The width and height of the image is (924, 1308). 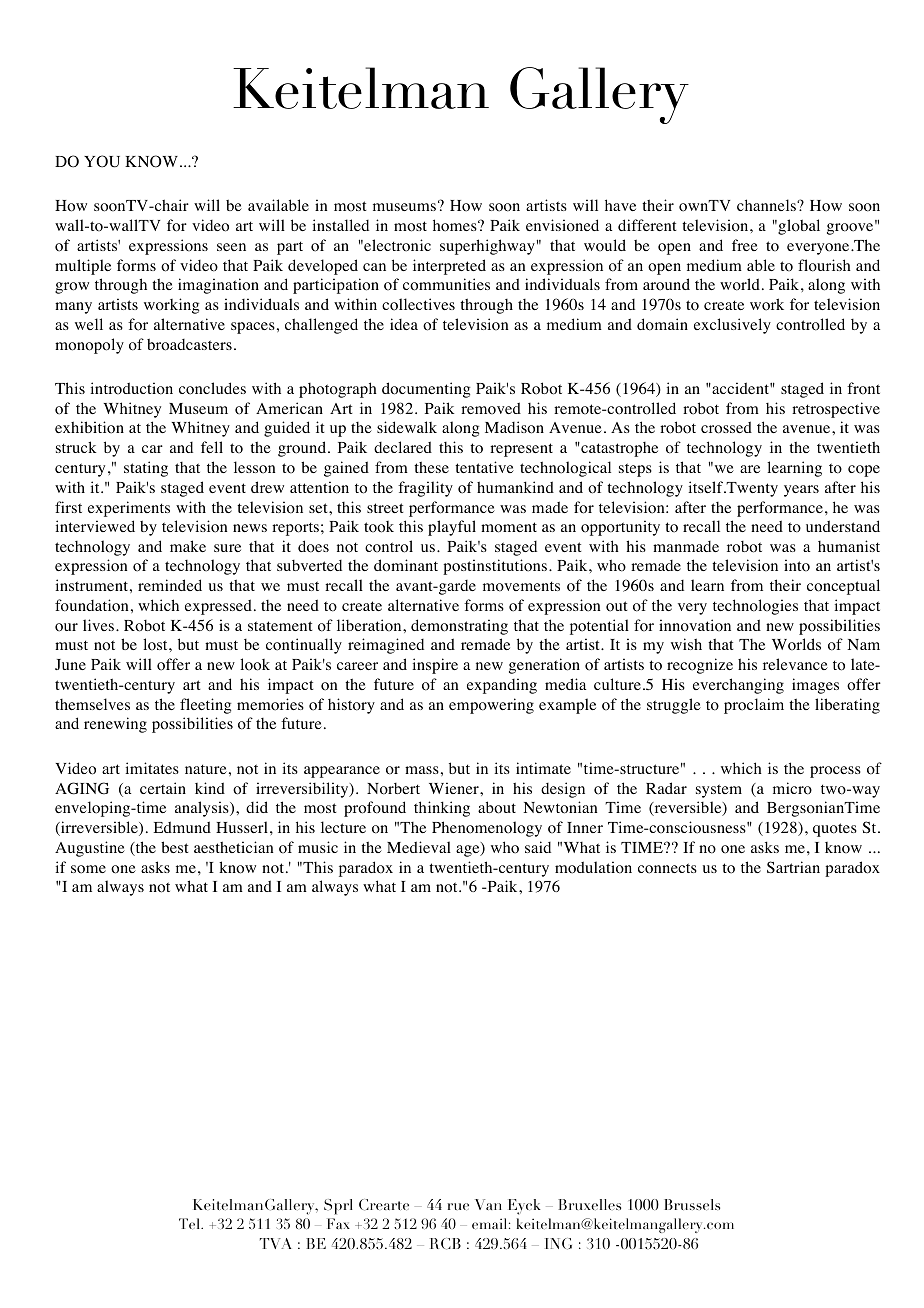 What do you see at coordinates (797, 565) in the image?
I see `into` at bounding box center [797, 565].
